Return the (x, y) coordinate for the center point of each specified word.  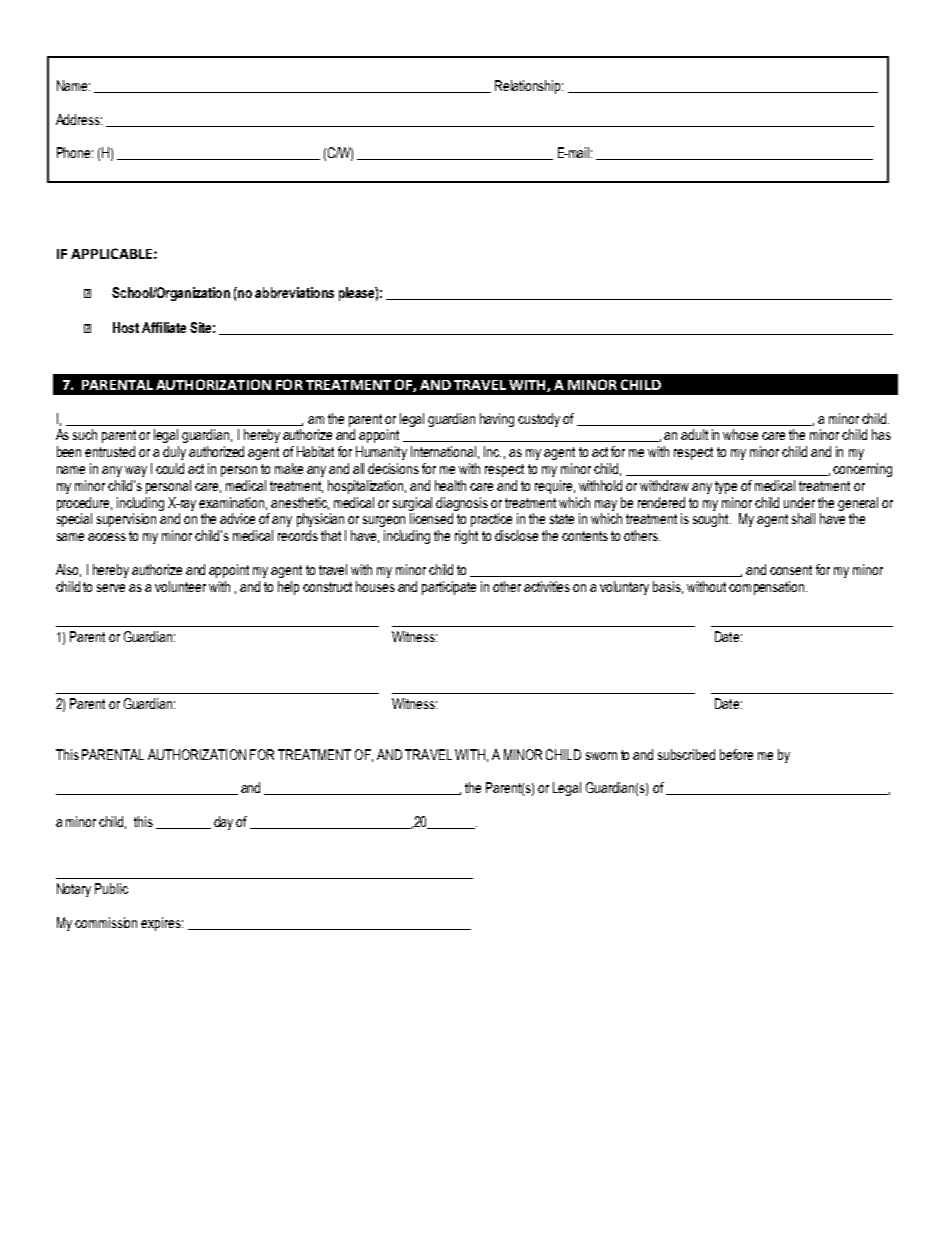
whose (740, 434)
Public (111, 888)
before (736, 754)
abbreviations (294, 292)
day (223, 823)
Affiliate (164, 327)
